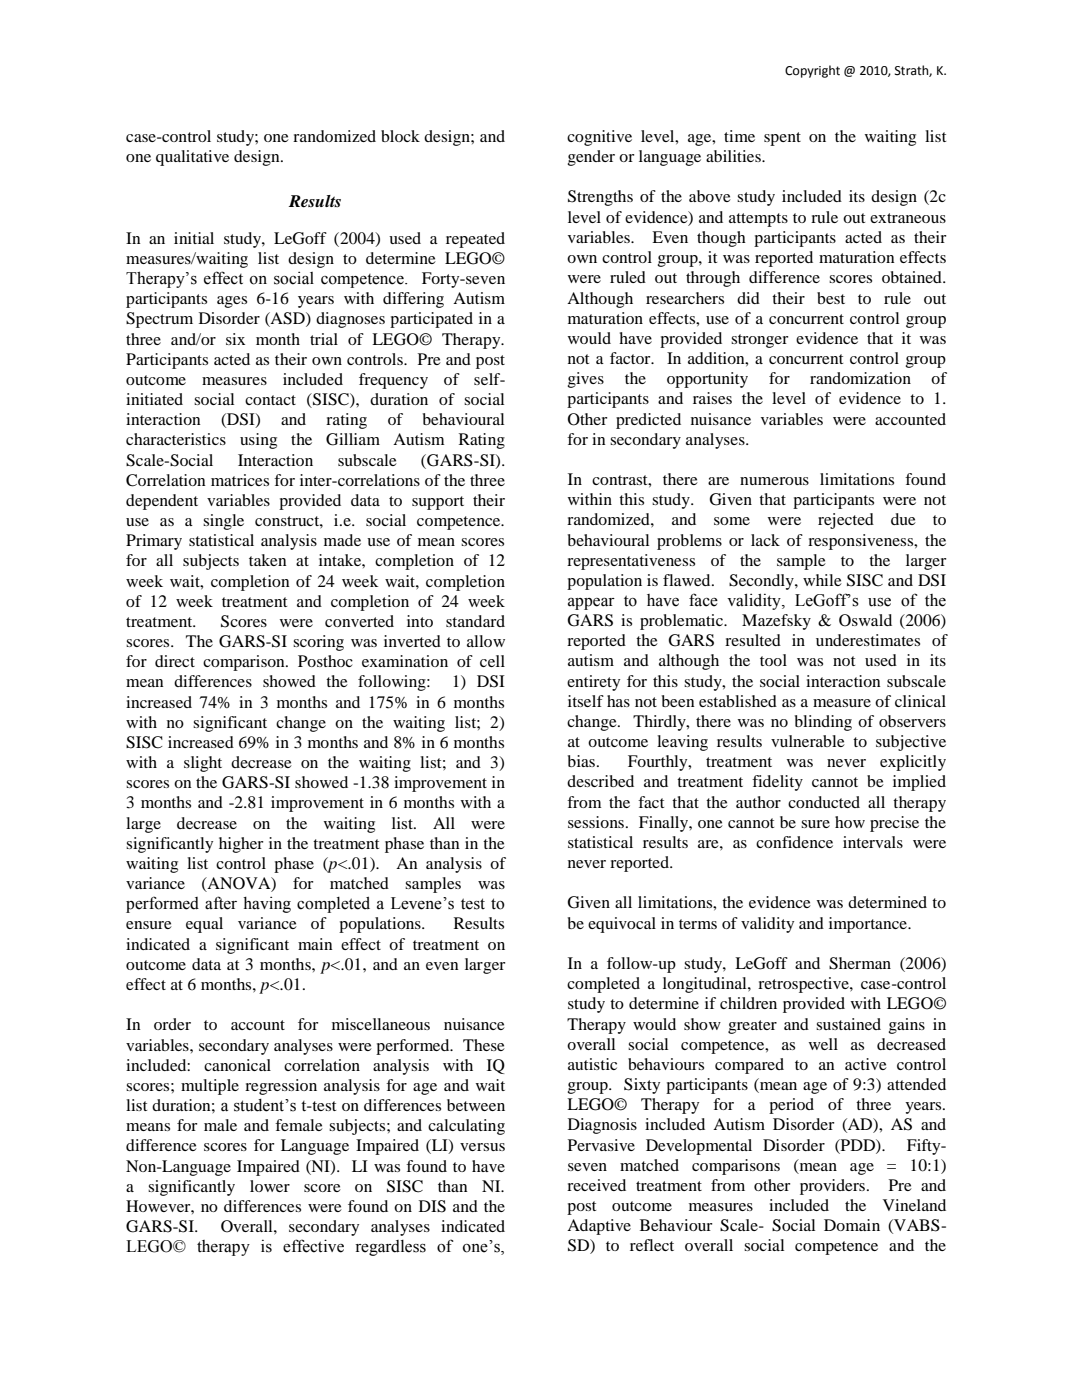 This image has height=1389, width=1073. What do you see at coordinates (794, 842) in the image?
I see `confidence` at bounding box center [794, 842].
